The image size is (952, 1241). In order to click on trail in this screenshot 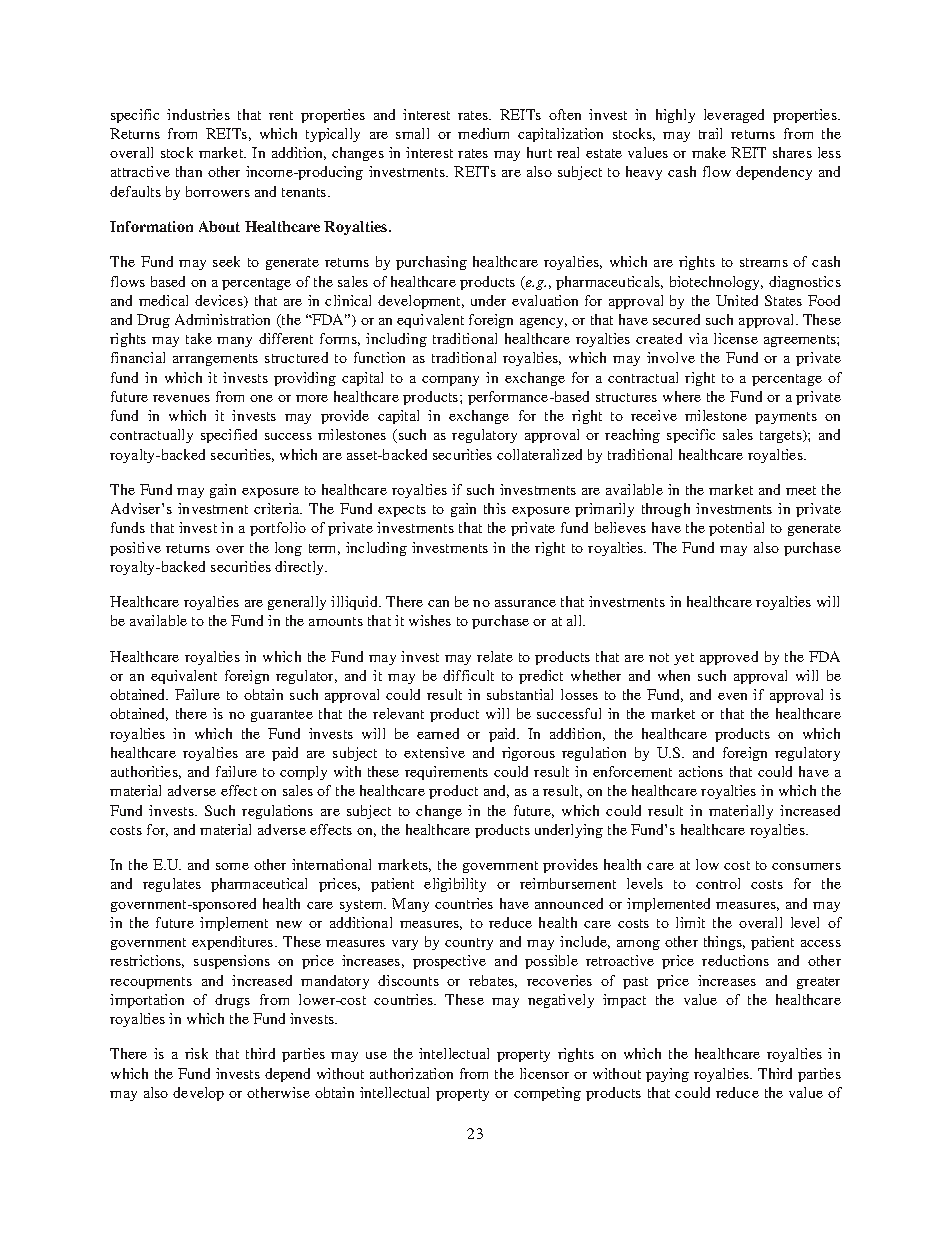, I will do `click(710, 133)`.
